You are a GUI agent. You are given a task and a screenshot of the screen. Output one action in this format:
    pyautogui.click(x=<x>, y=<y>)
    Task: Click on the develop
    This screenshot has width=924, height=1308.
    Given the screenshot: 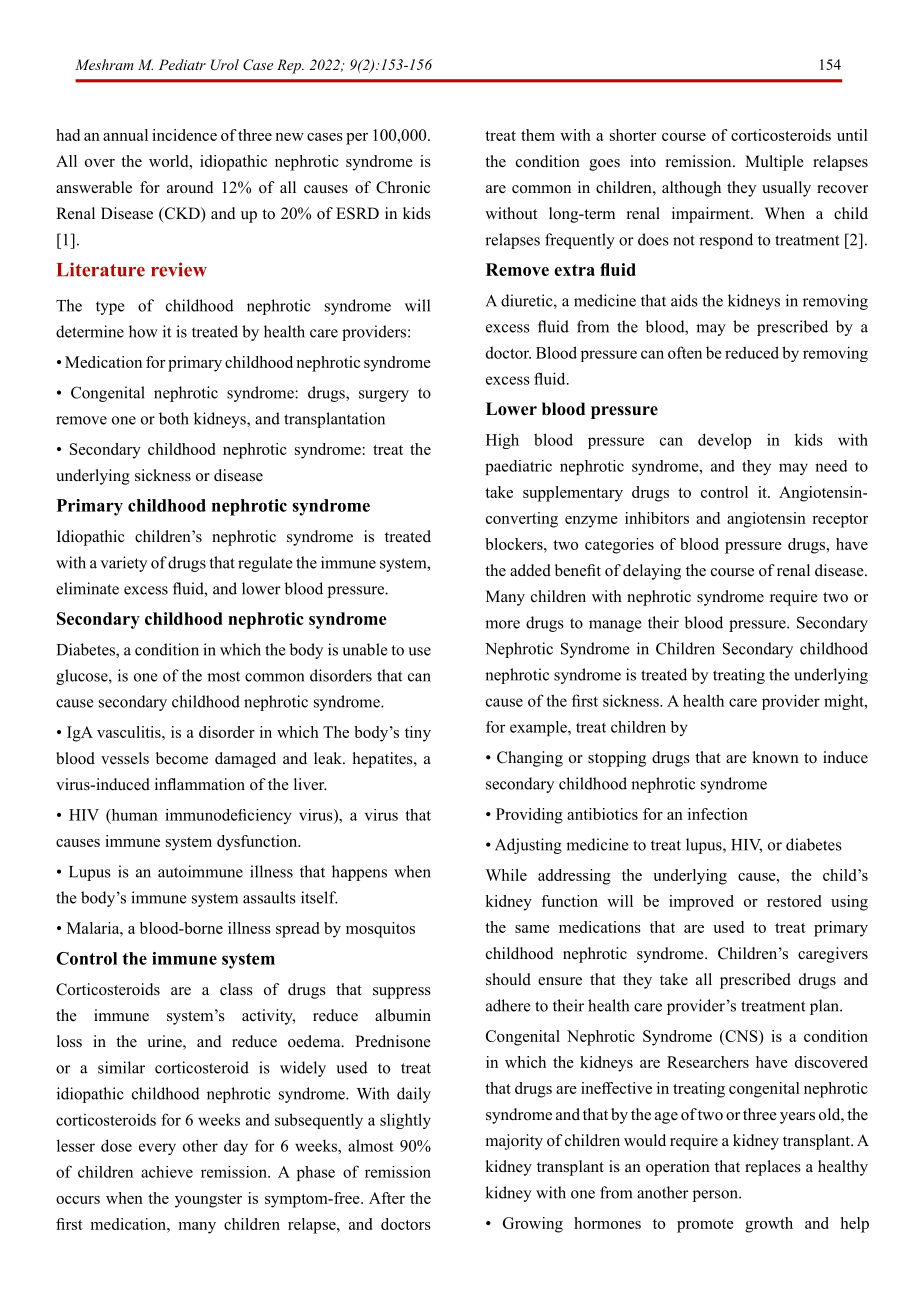 What is the action you would take?
    pyautogui.click(x=724, y=441)
